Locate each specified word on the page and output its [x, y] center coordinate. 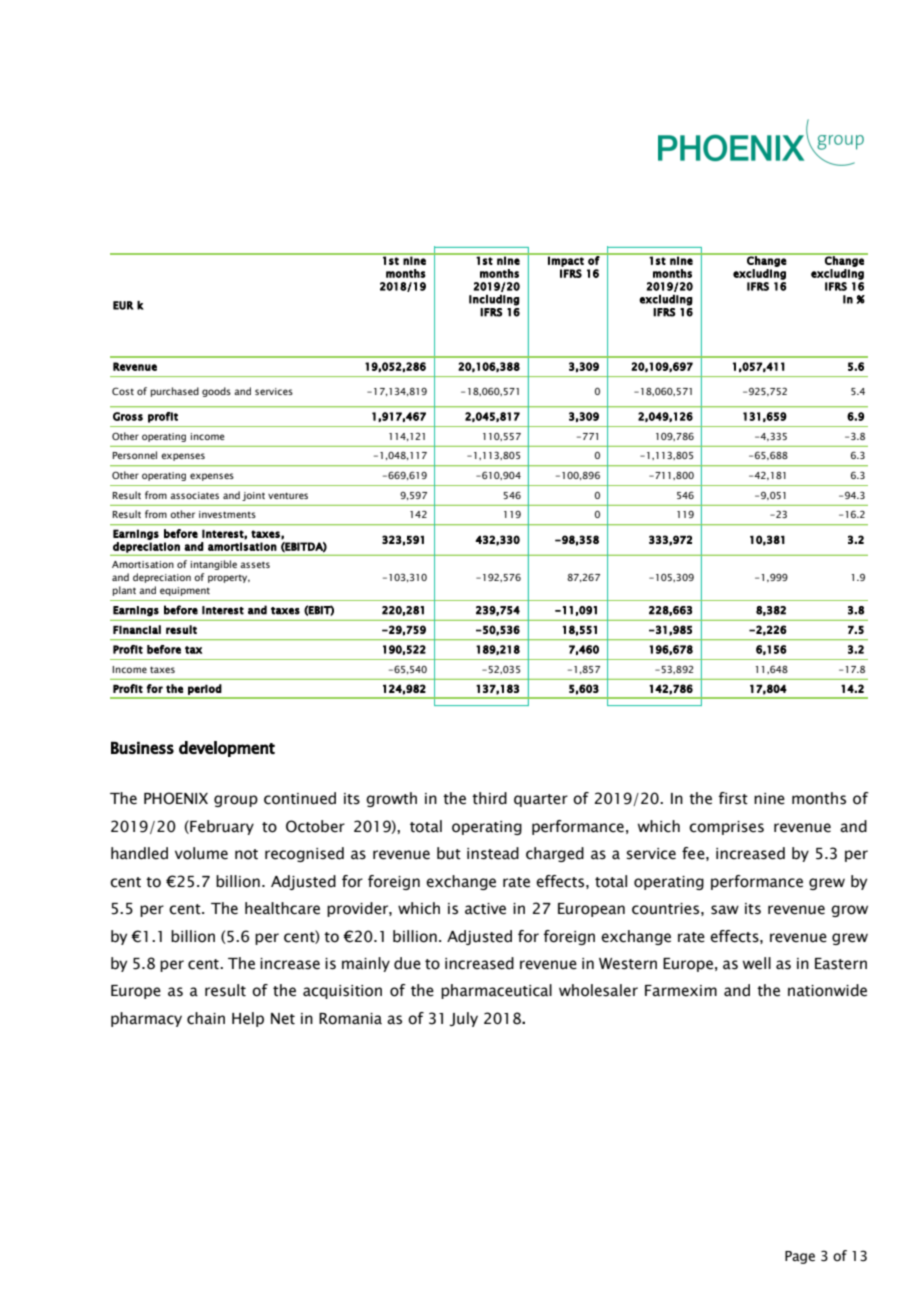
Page [800, 1257]
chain [206, 1018]
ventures [288, 495]
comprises [726, 828]
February [221, 827]
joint [253, 496]
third [489, 798]
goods [216, 392]
